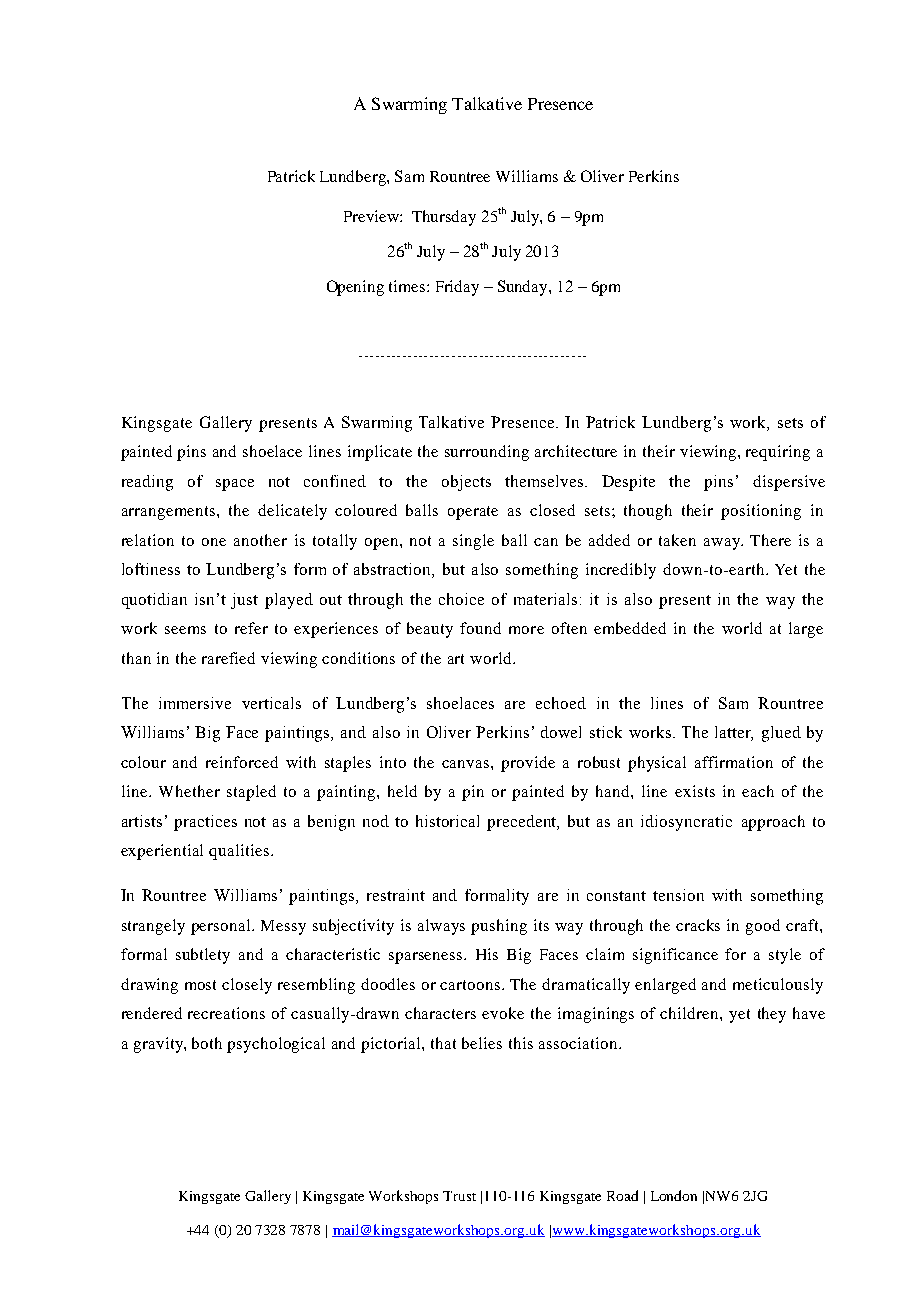 The width and height of the screenshot is (924, 1309). I want to click on each, so click(758, 791).
